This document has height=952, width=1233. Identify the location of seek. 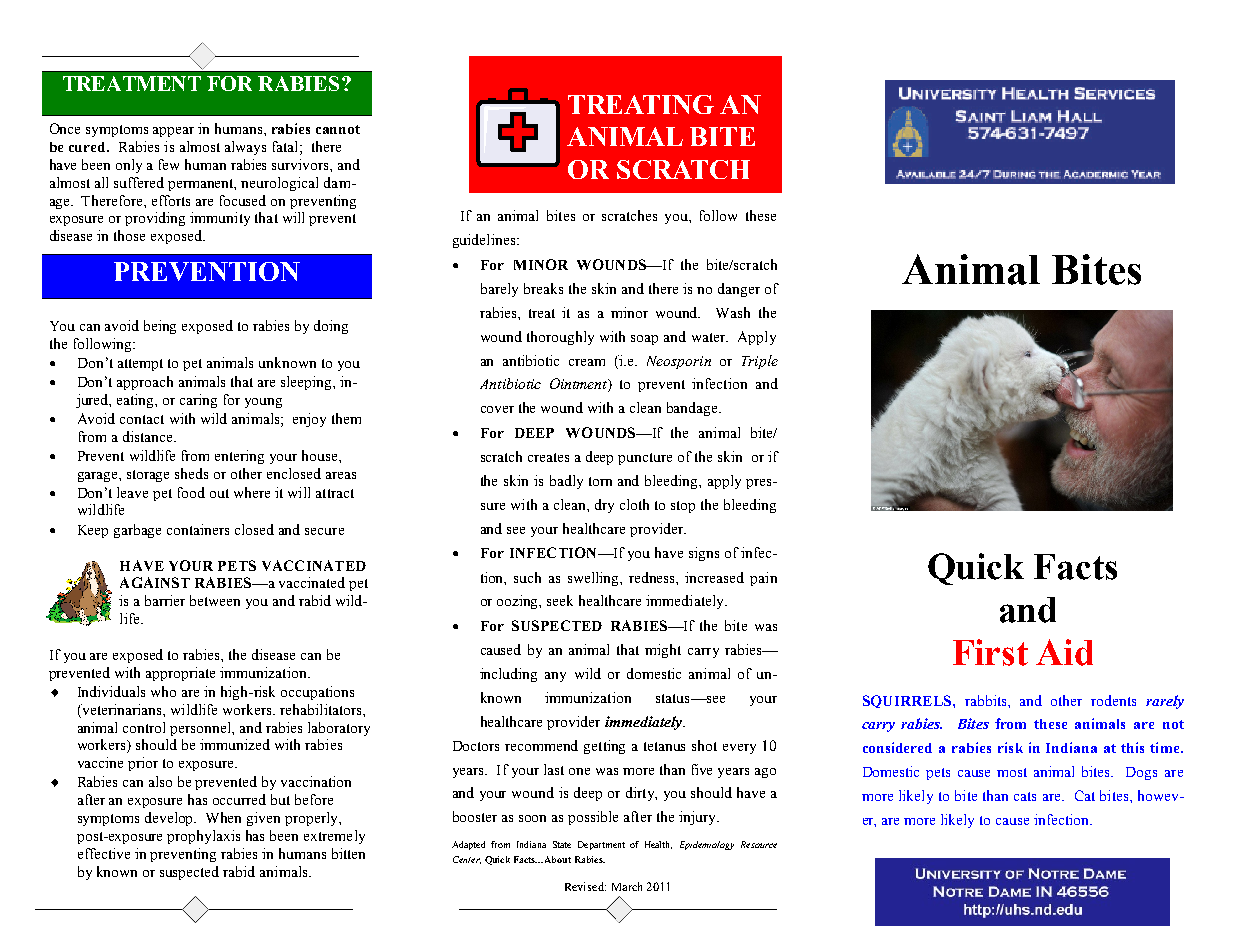
(560, 600).
